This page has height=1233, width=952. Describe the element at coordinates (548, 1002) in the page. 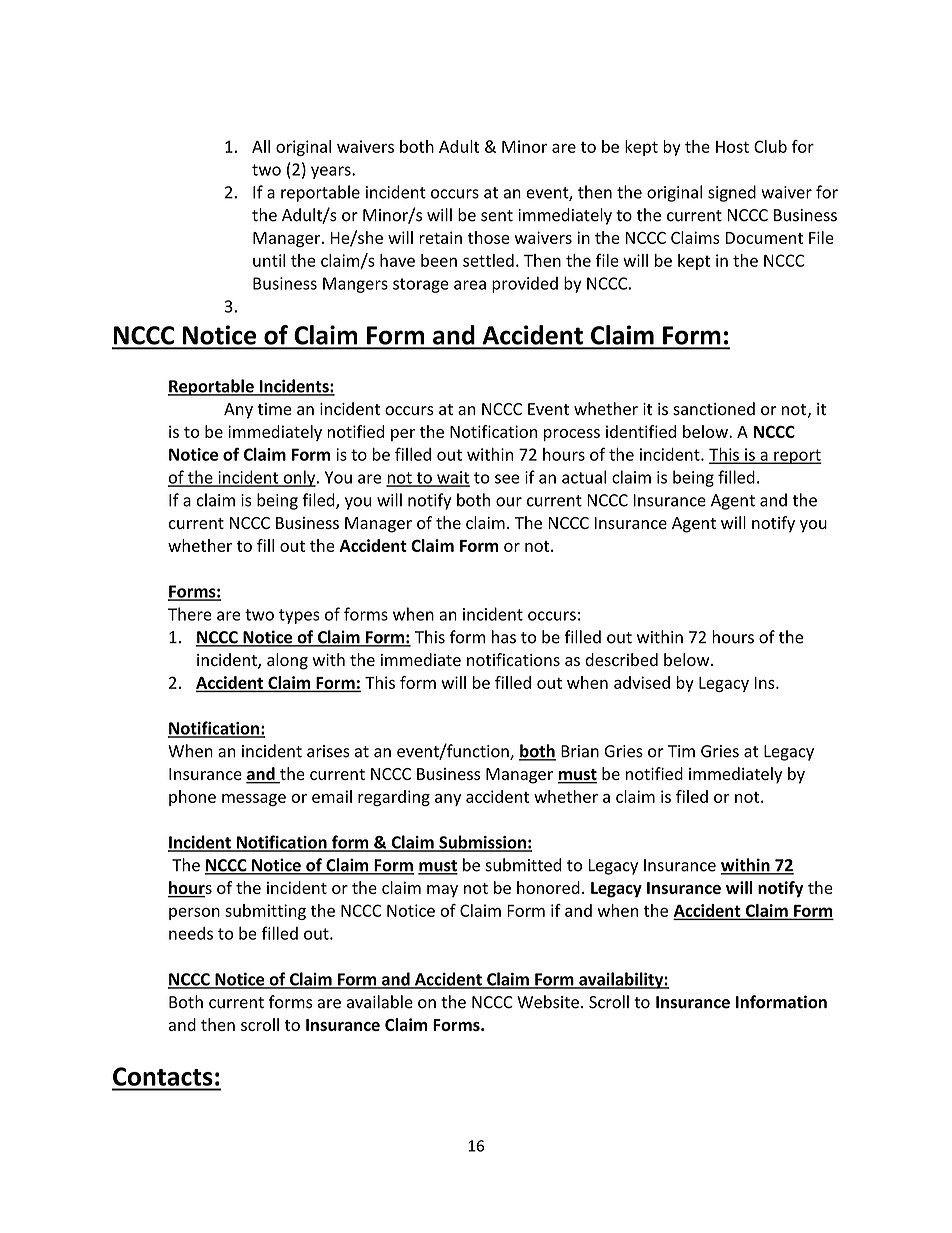

I see `Website` at that location.
